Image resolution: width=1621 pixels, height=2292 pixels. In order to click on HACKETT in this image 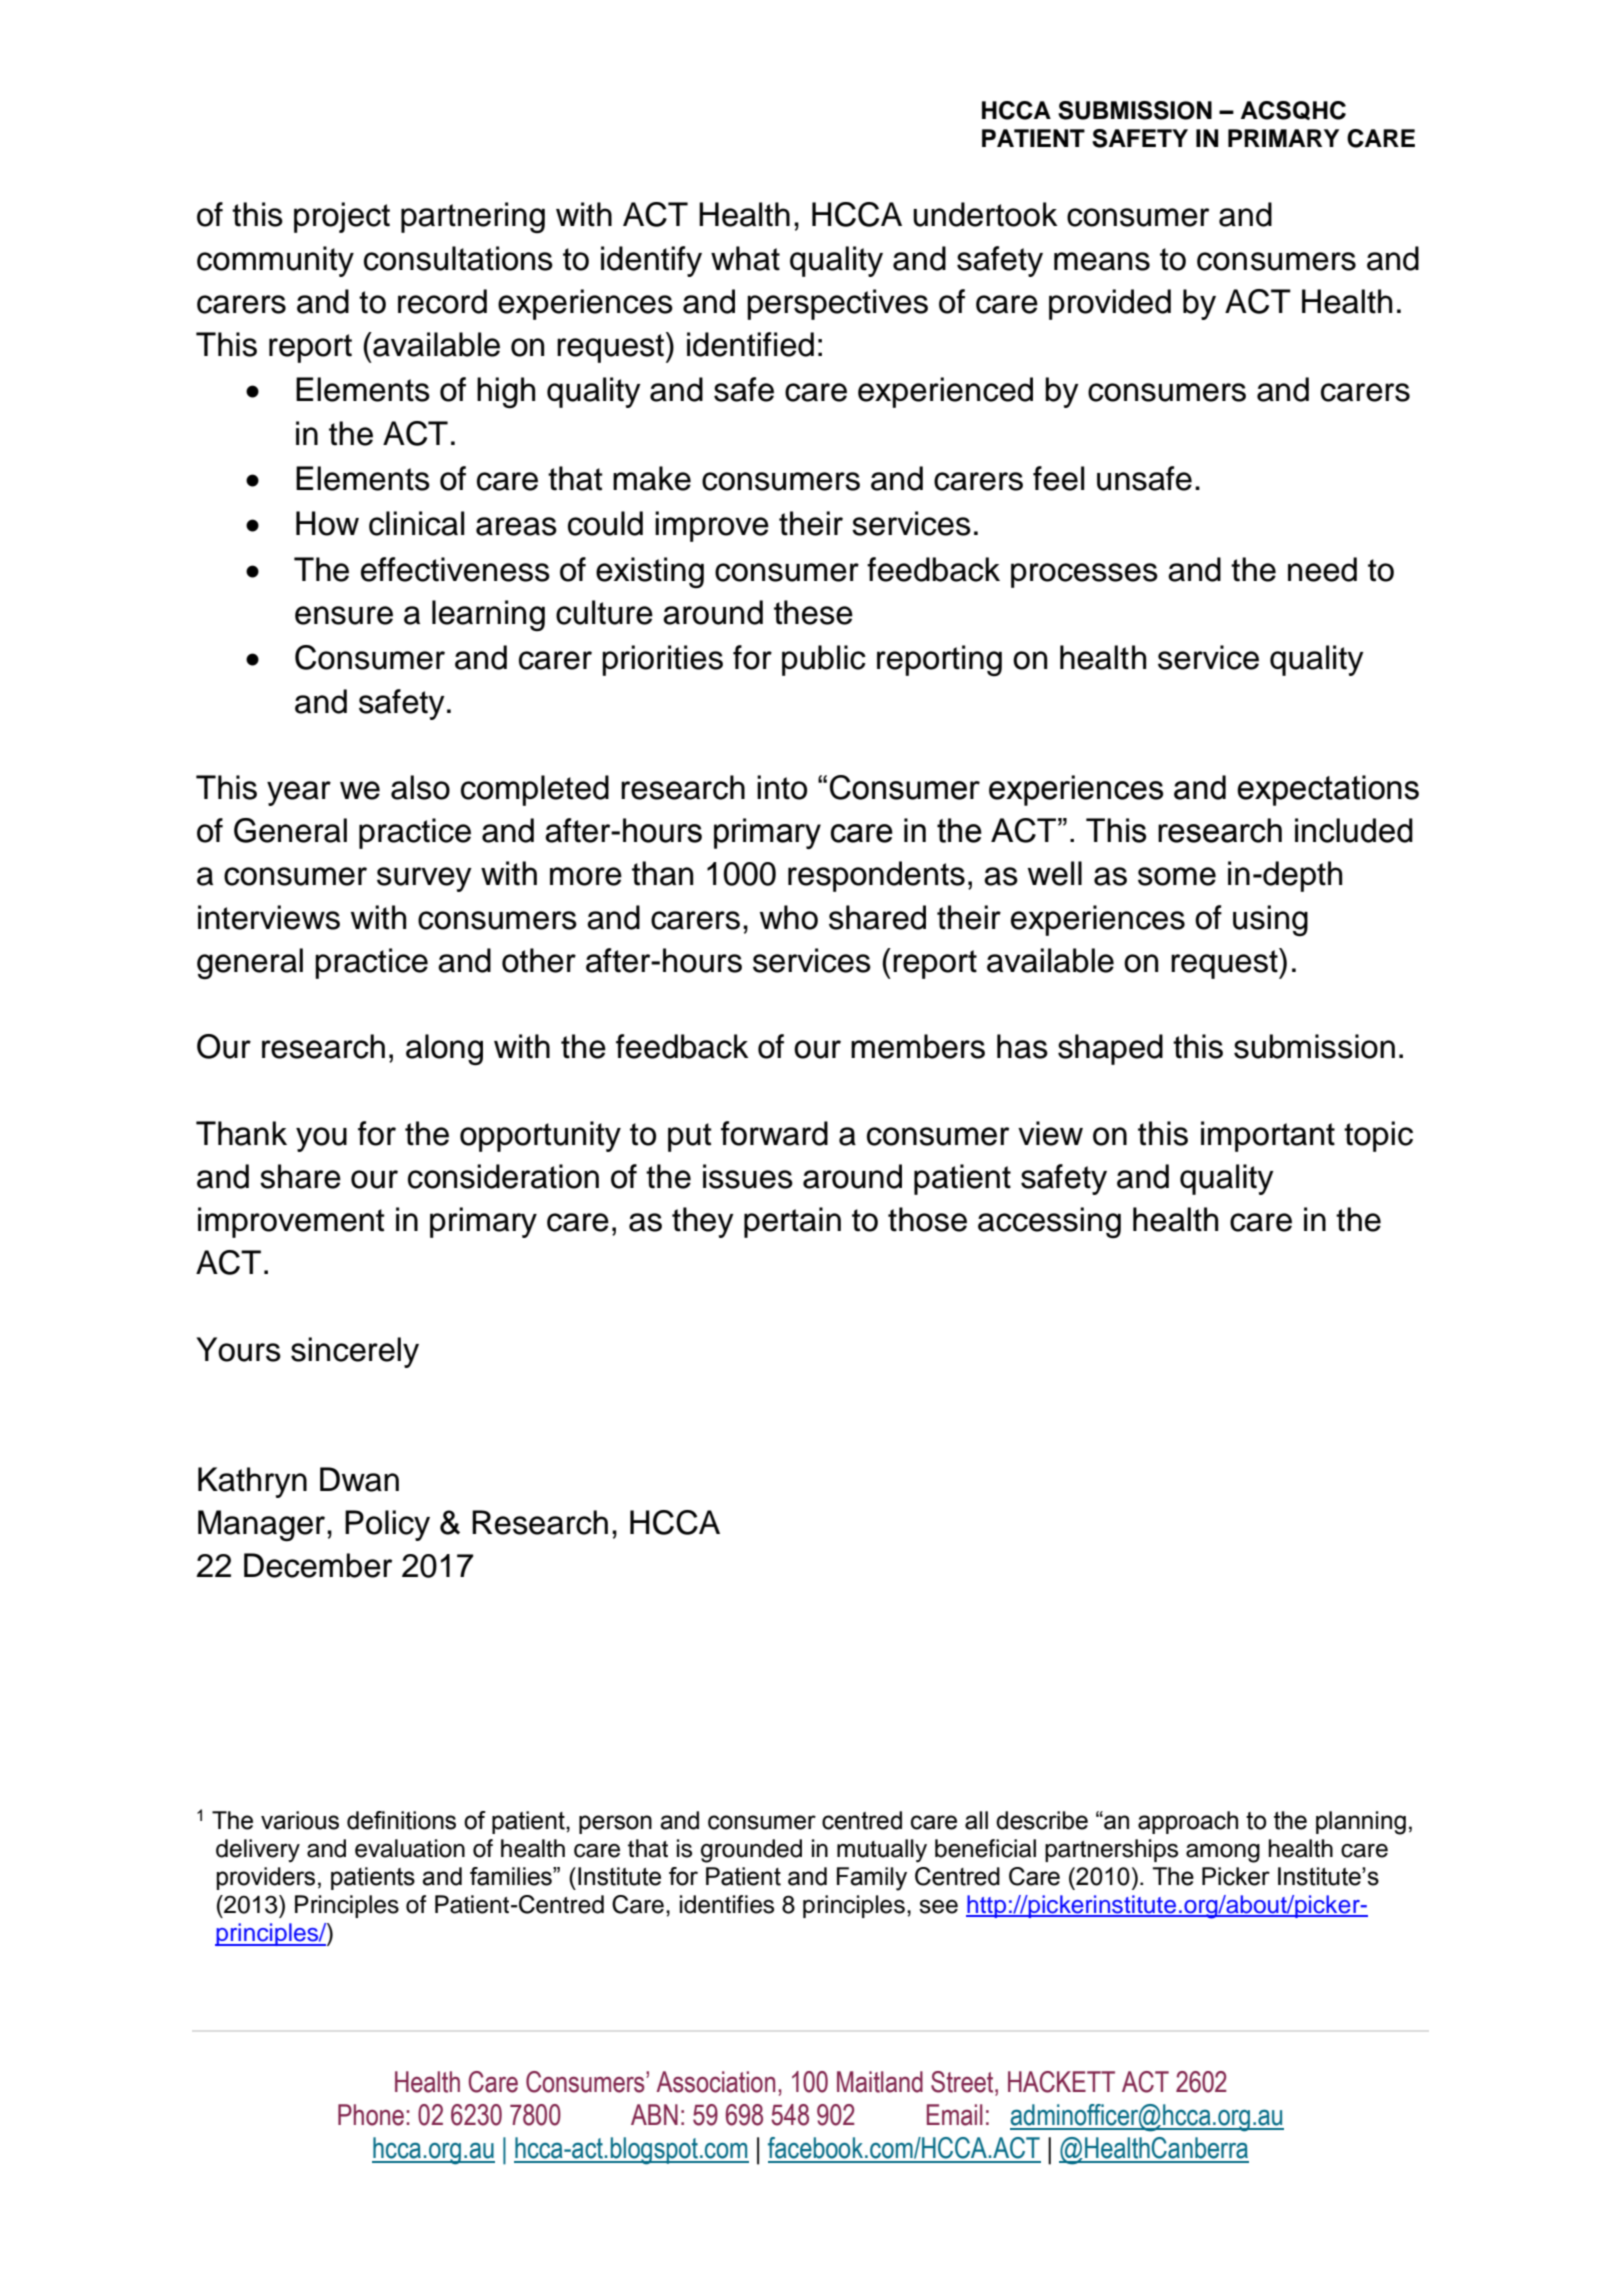, I will do `click(1061, 2082)`.
